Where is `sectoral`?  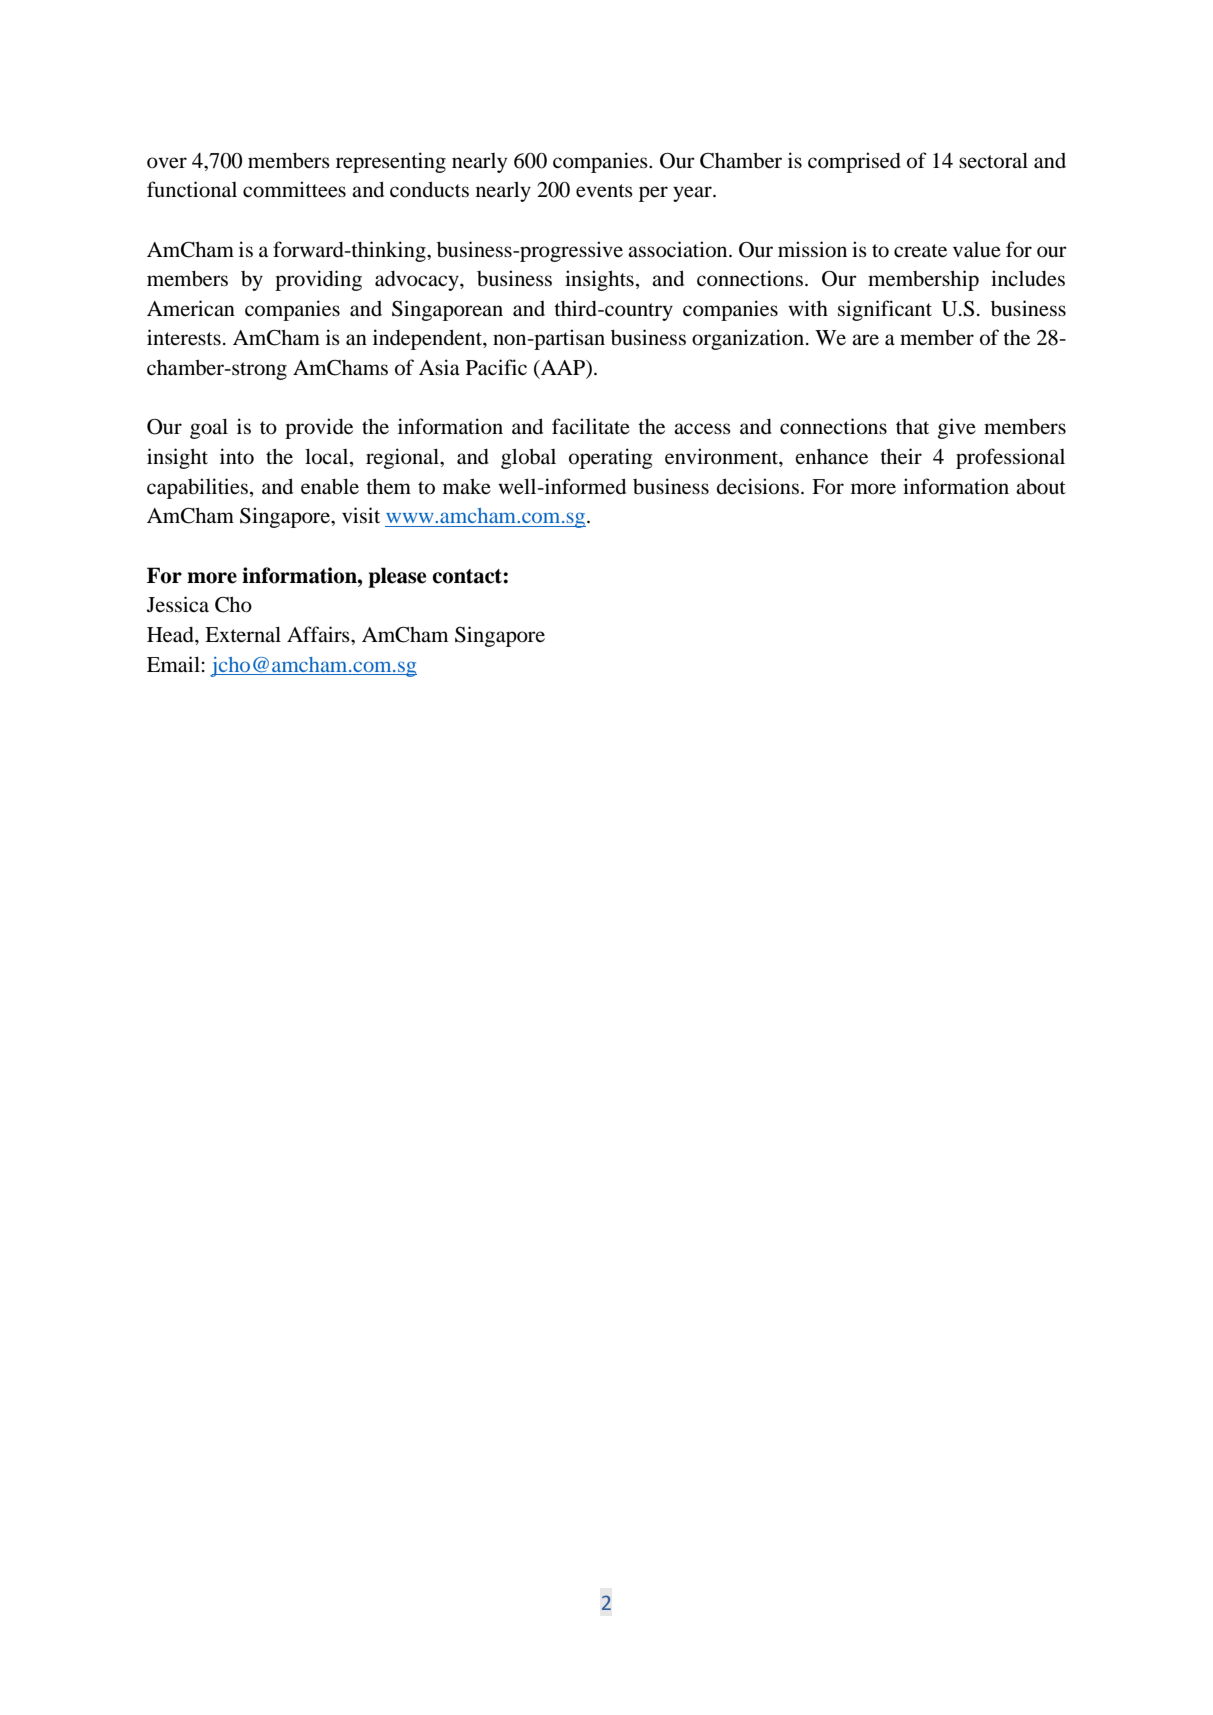 sectoral is located at coordinates (993, 160).
